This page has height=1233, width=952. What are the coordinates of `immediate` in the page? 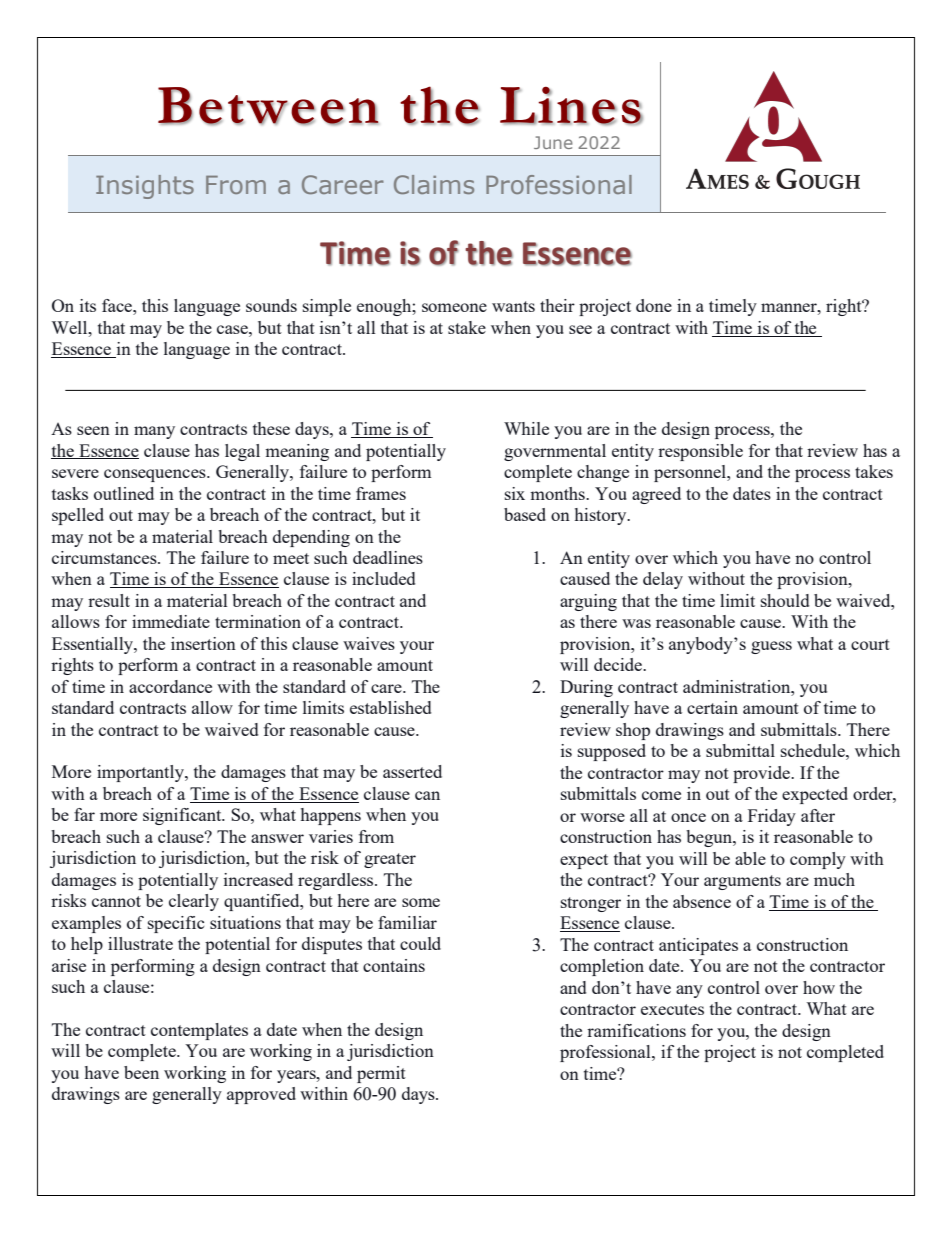 It's located at (171, 621).
